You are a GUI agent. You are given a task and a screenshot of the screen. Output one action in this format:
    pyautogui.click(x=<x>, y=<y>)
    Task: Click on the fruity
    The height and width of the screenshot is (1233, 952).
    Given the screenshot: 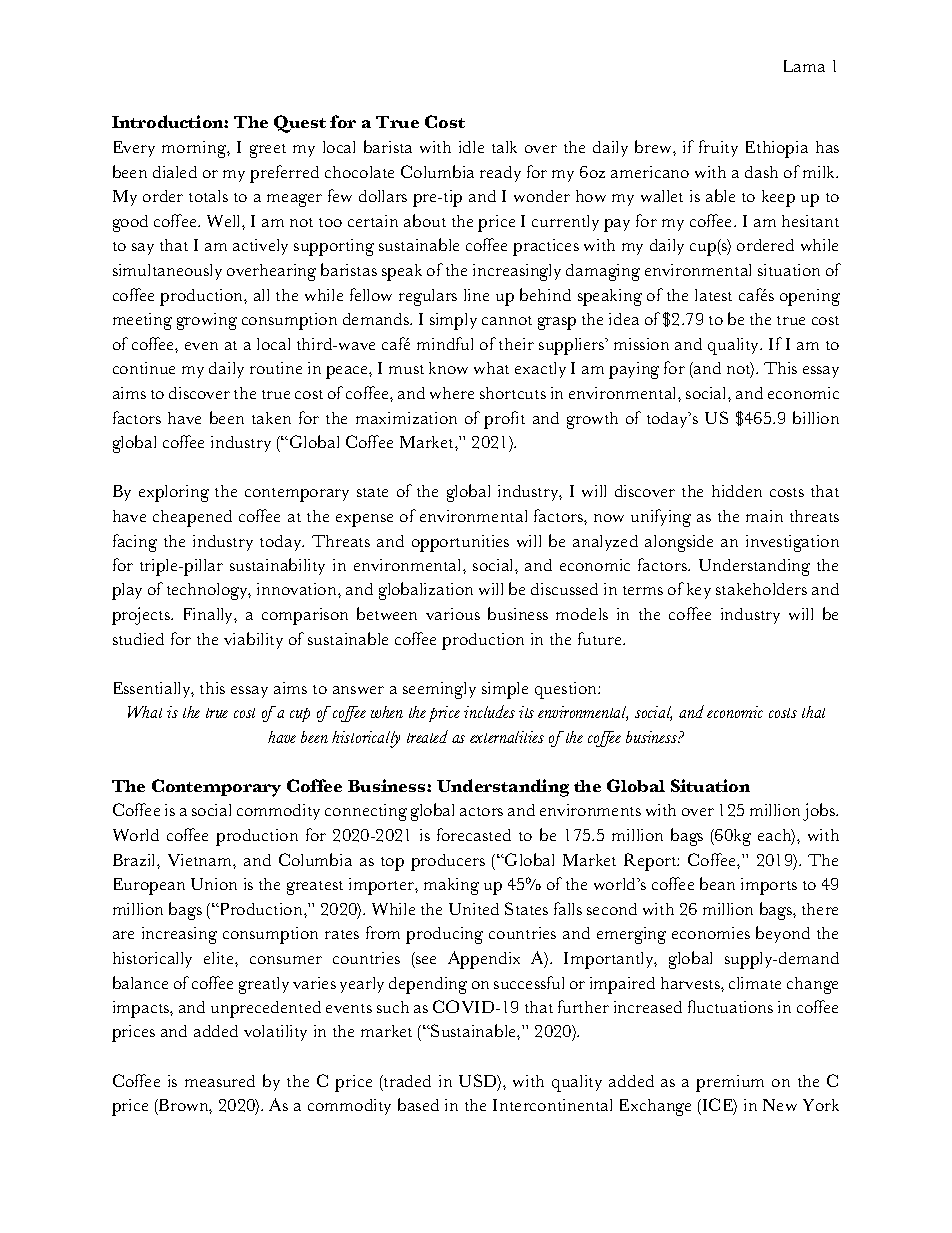 What is the action you would take?
    pyautogui.click(x=718, y=148)
